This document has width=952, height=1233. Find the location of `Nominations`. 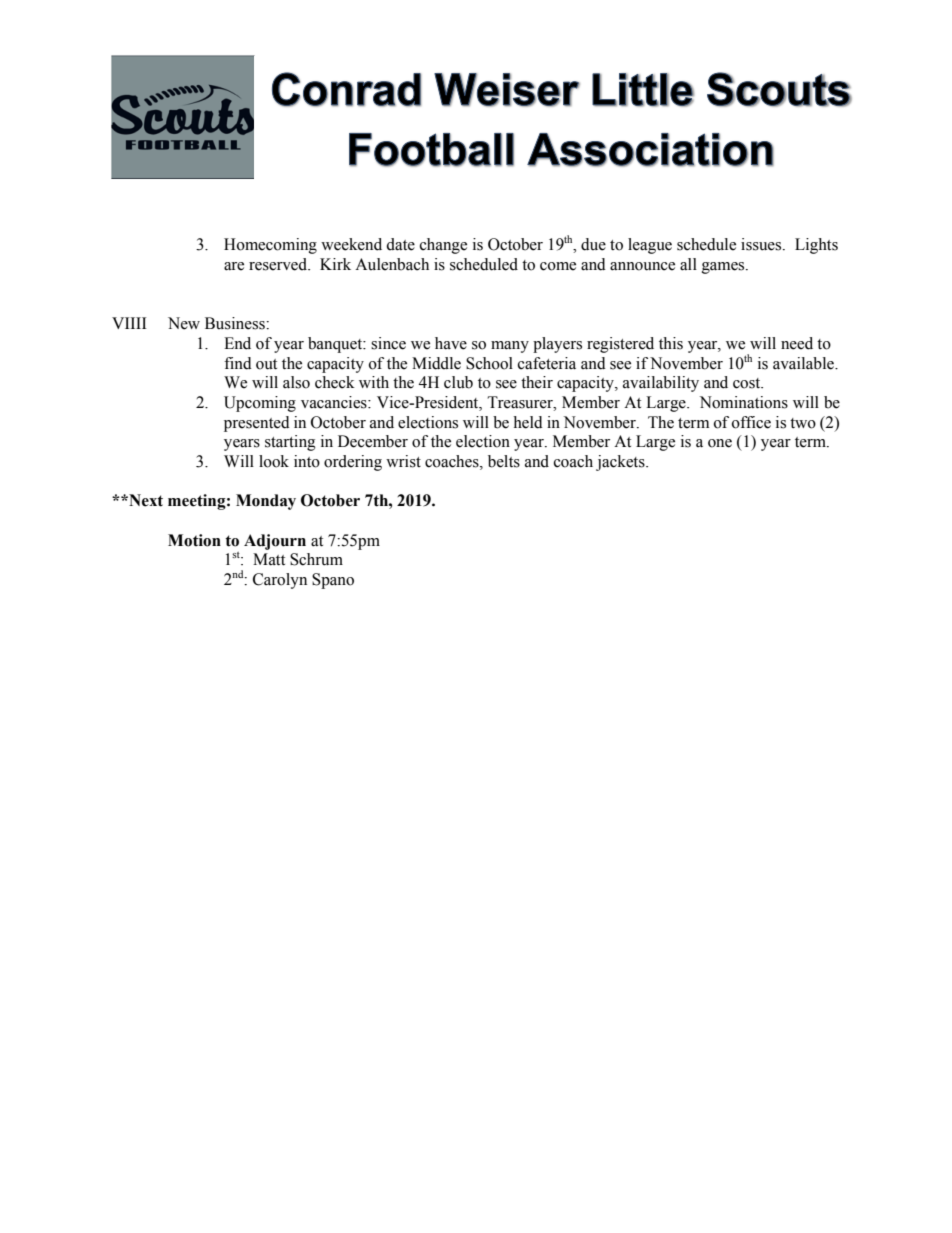

Nominations is located at coordinates (744, 402).
